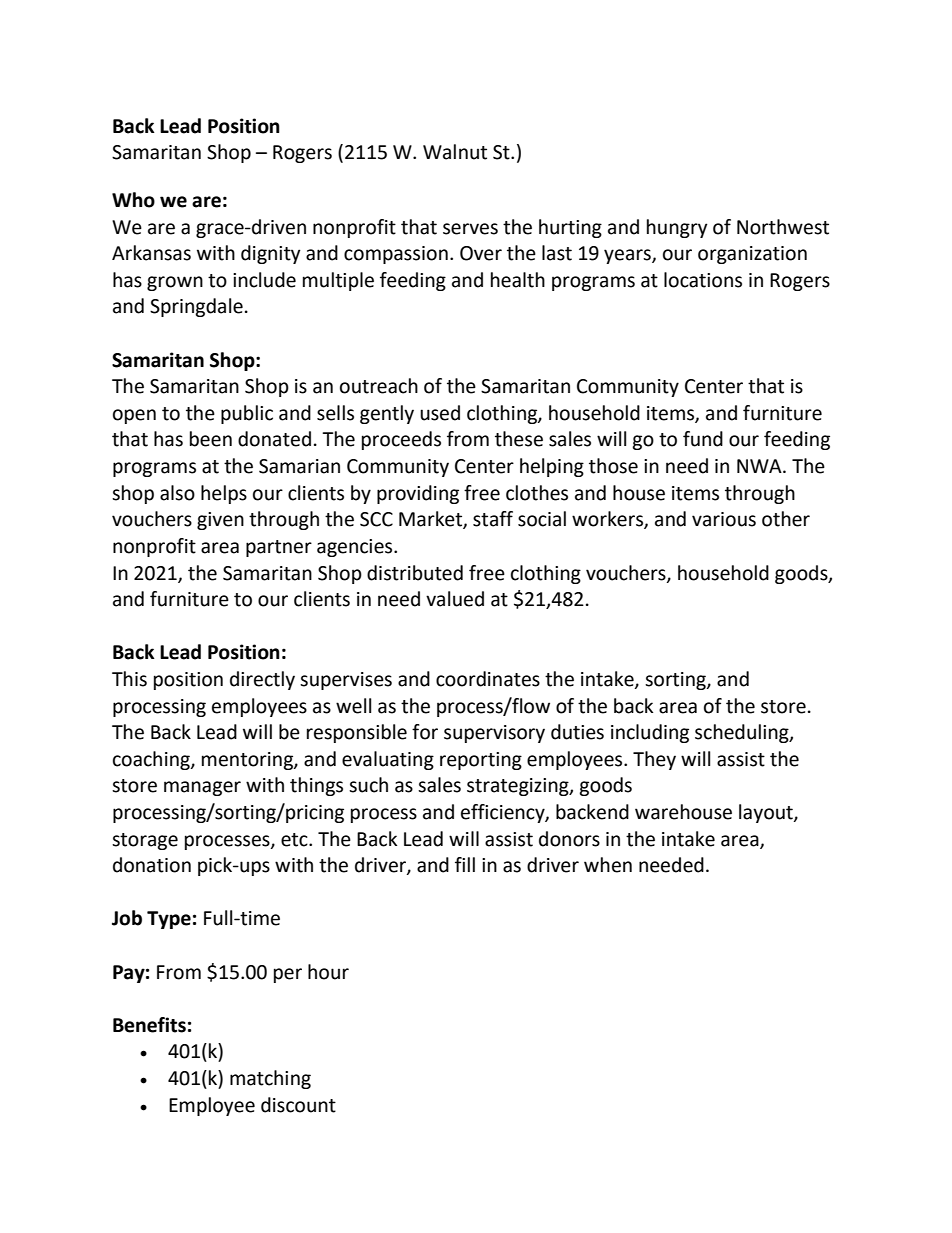 Image resolution: width=952 pixels, height=1233 pixels. I want to click on discount, so click(298, 1105).
